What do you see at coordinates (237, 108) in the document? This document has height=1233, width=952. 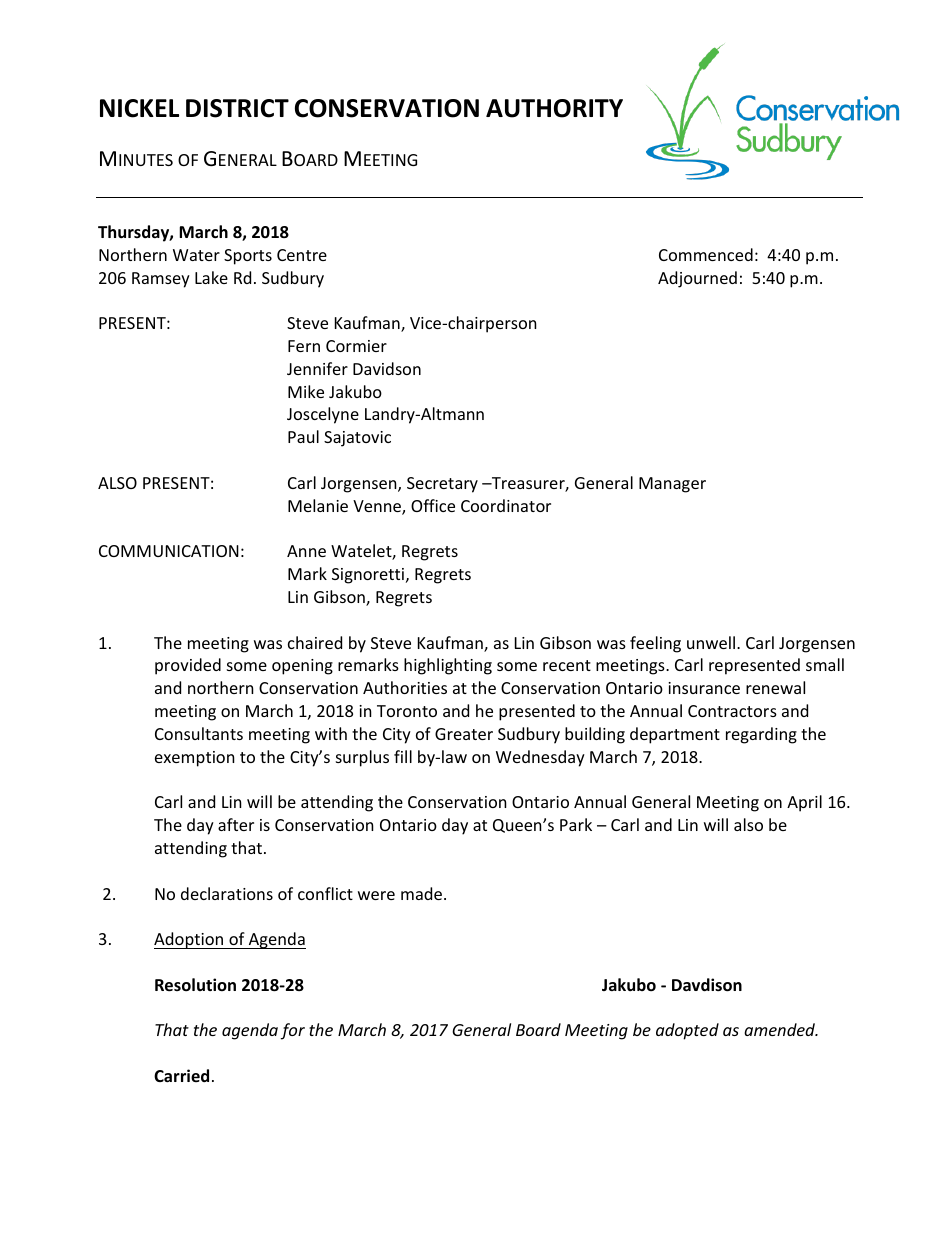 I see `DISTRICT` at bounding box center [237, 108].
